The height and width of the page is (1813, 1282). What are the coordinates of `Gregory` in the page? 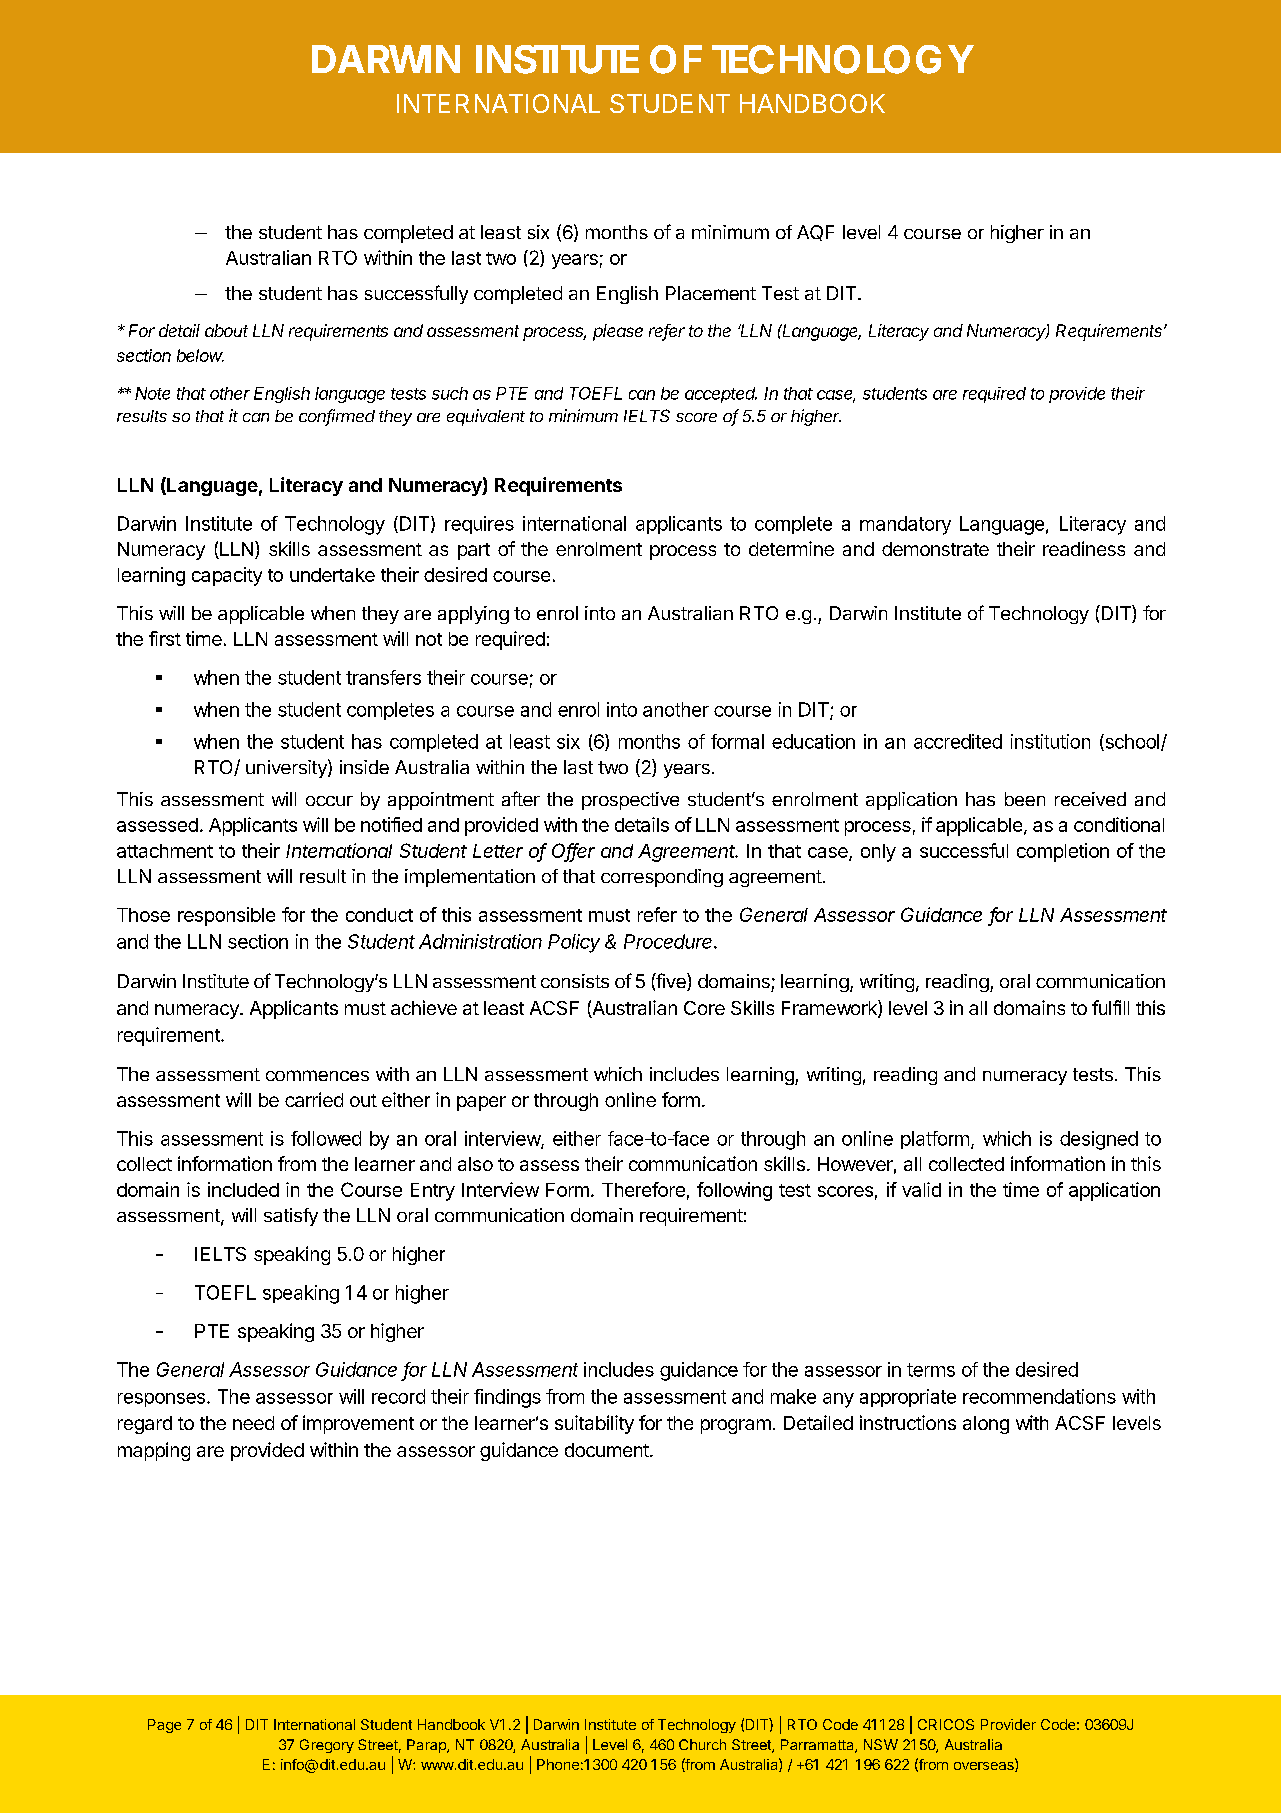 It's located at (327, 1746).
